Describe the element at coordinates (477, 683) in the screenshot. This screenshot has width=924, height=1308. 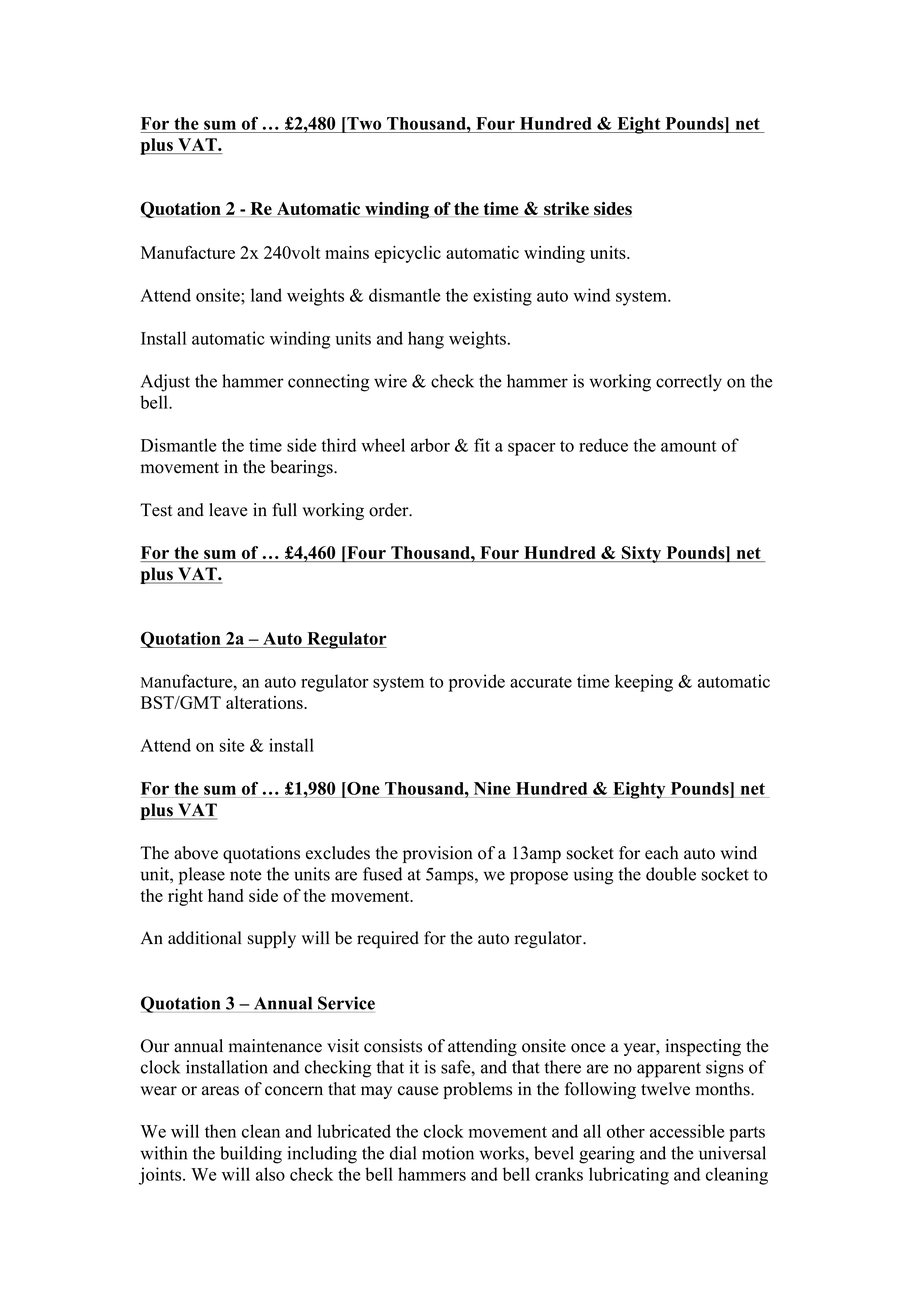
I see `provide` at that location.
